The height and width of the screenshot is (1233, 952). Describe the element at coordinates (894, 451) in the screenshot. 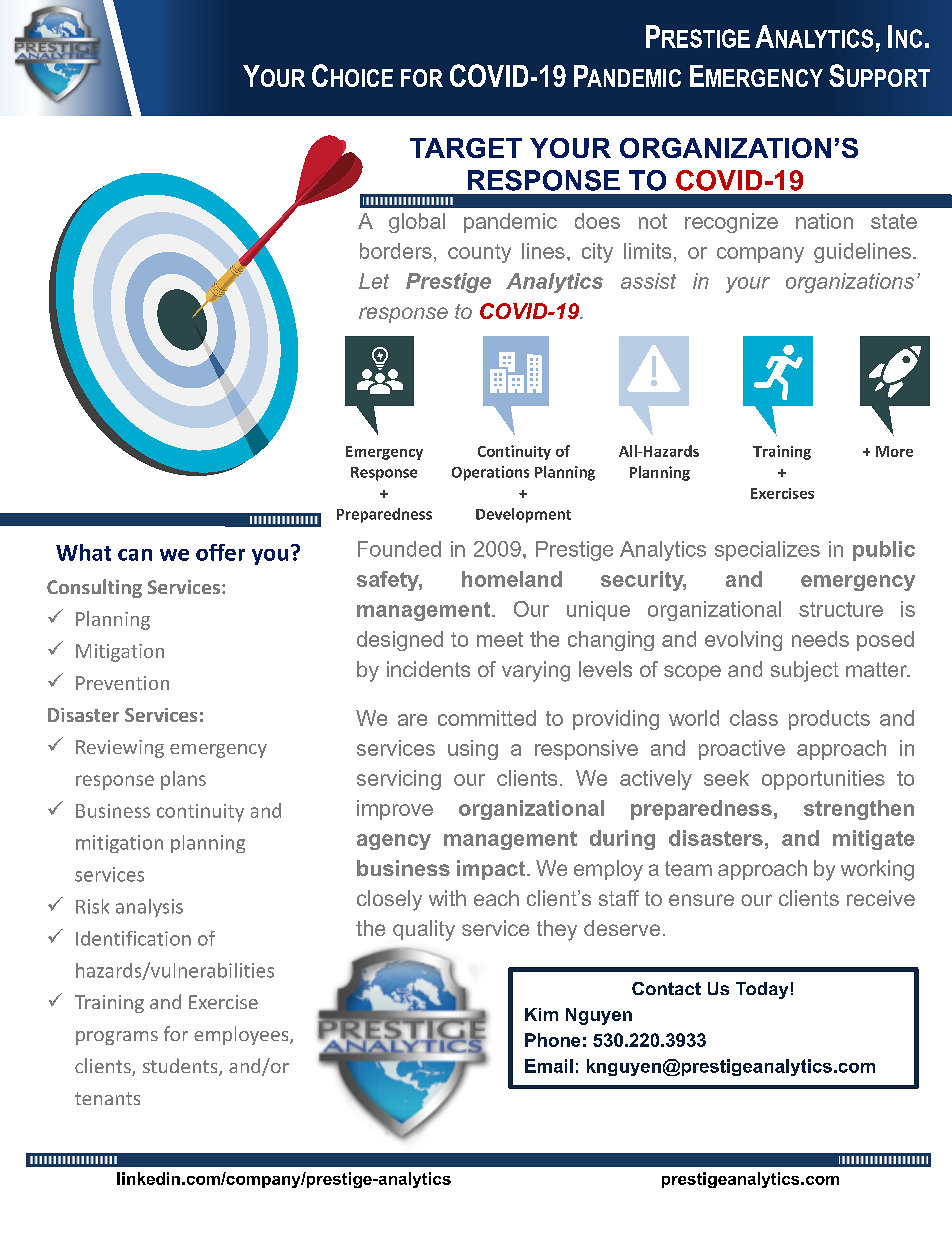

I see `More` at that location.
